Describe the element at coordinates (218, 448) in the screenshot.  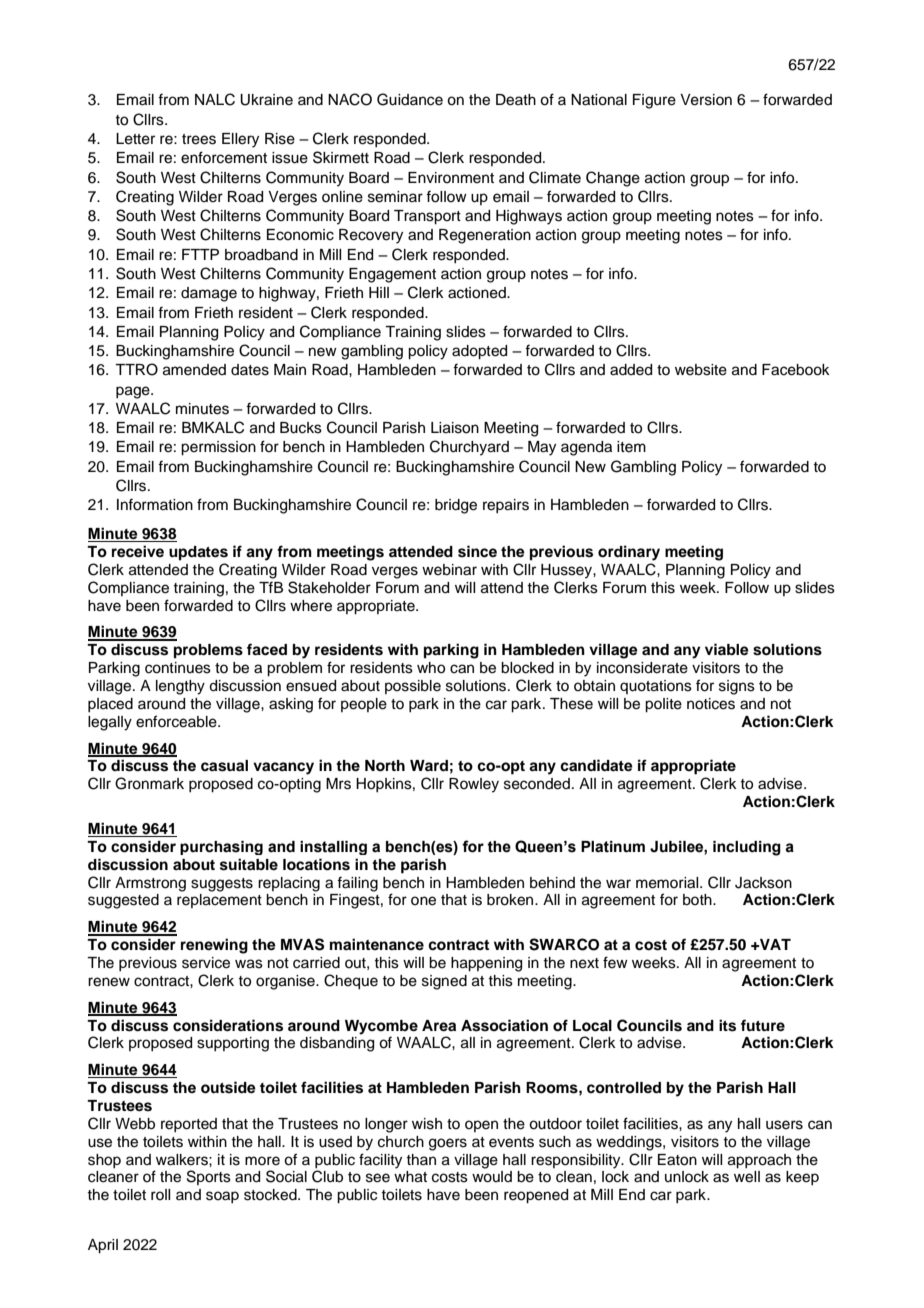
I see `permission` at that location.
